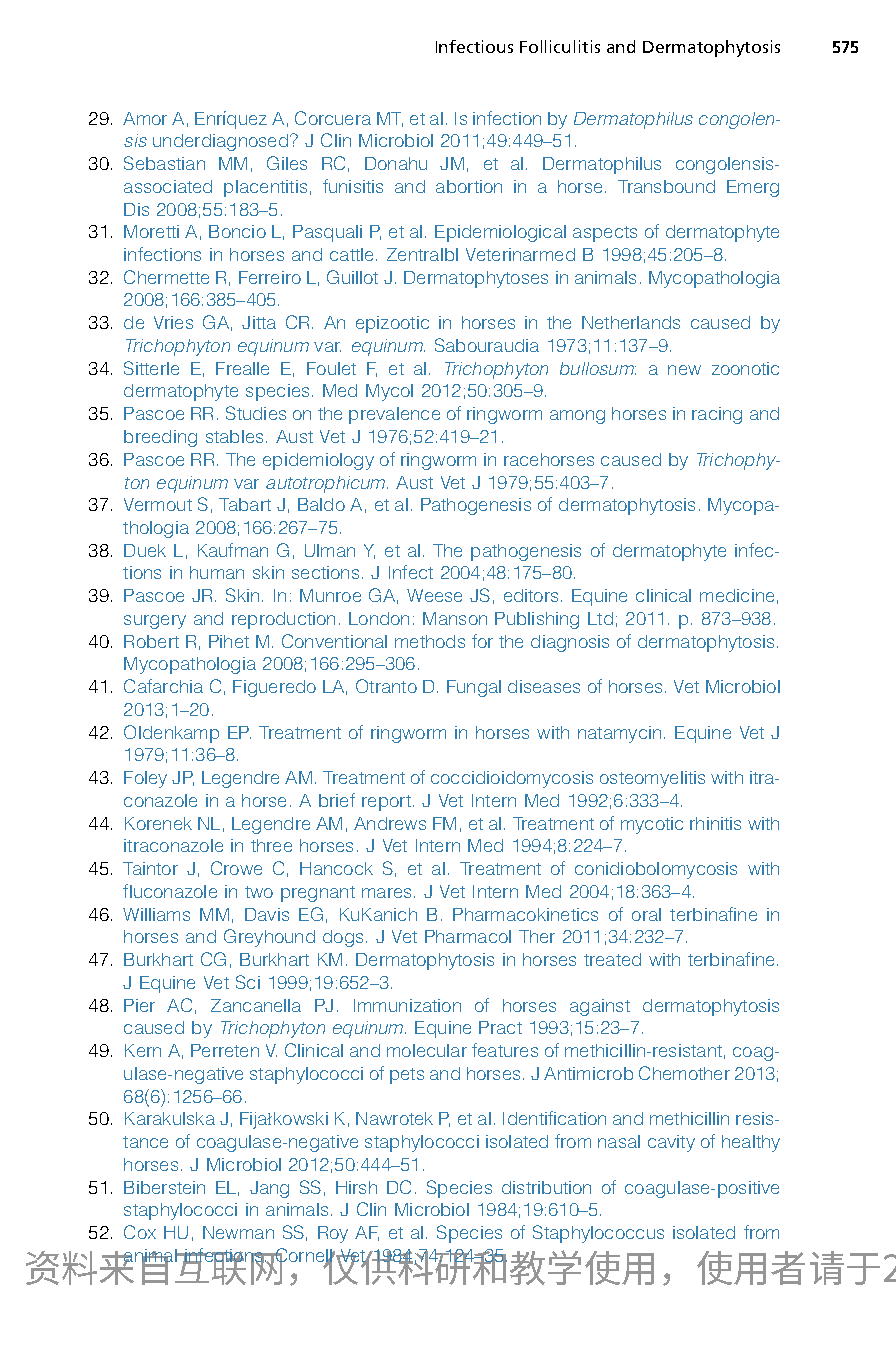 The image size is (896, 1345). Describe the element at coordinates (259, 892) in the image. I see `two` at that location.
